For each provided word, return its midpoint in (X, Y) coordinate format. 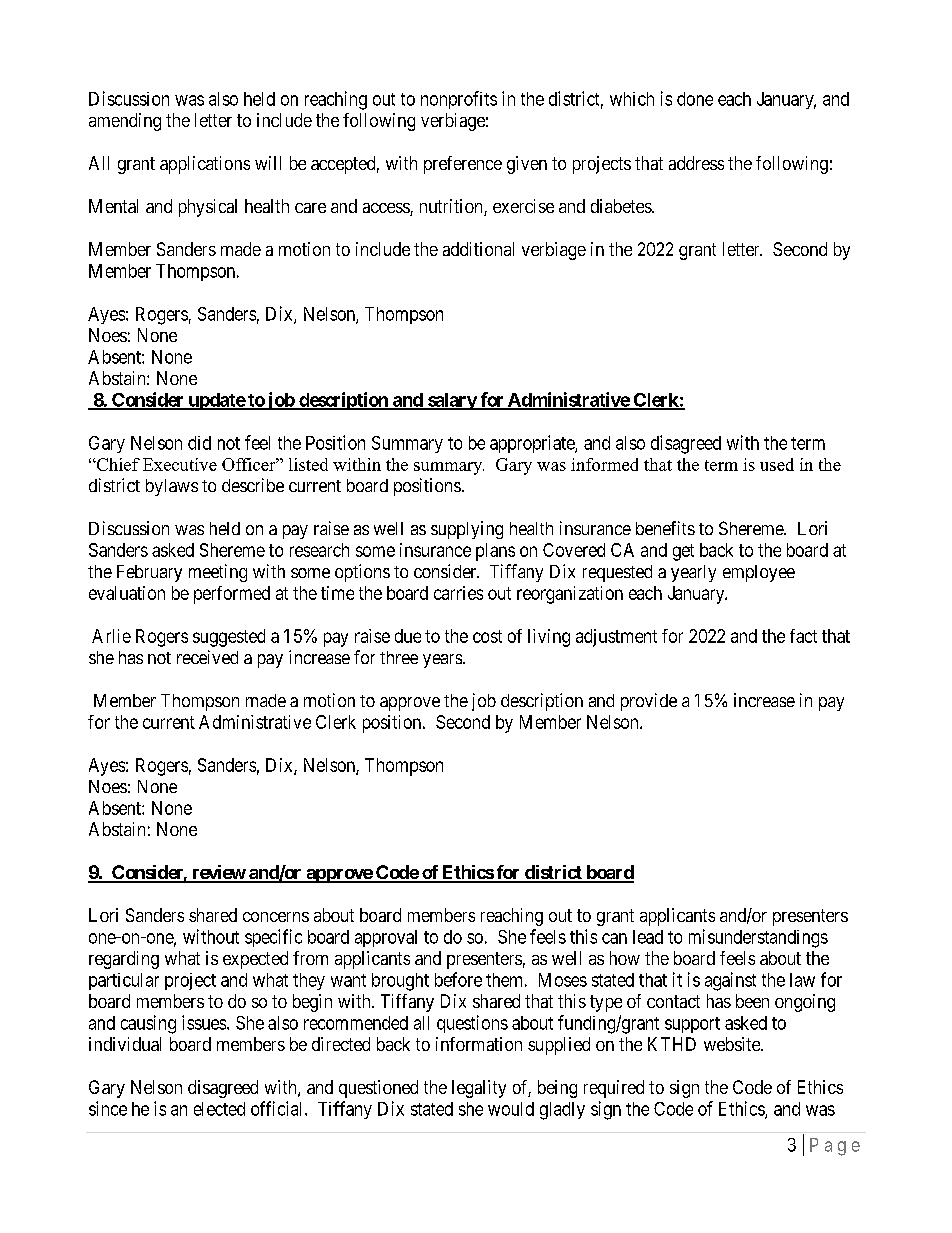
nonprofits (459, 100)
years (442, 661)
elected (219, 1109)
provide (649, 702)
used (777, 464)
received (207, 657)
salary (451, 401)
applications (205, 165)
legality (479, 1089)
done (695, 99)
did (199, 443)
